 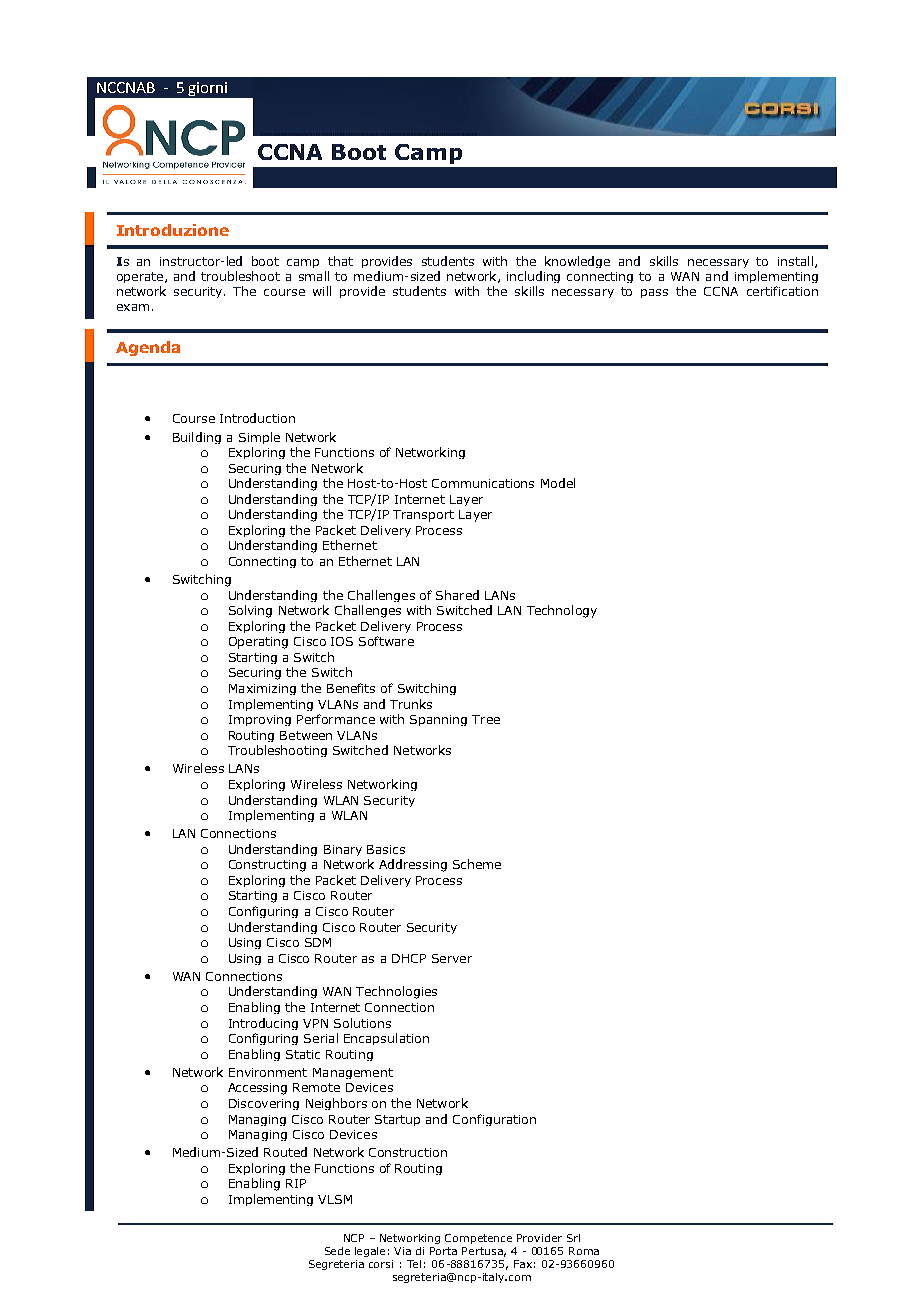 What do you see at coordinates (296, 1183) in the screenshot?
I see `RIP` at bounding box center [296, 1183].
